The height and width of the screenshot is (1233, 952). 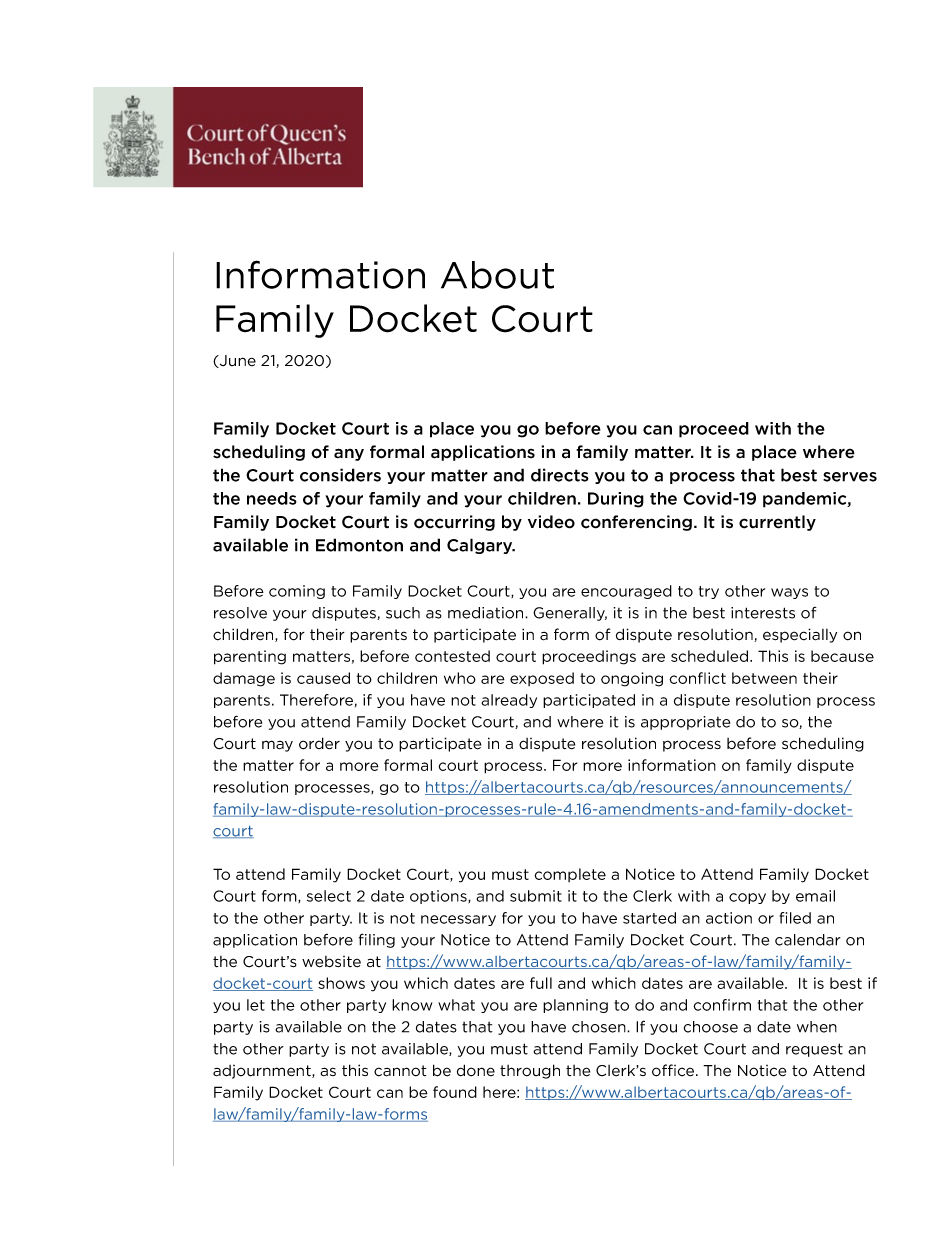 I want to click on Edmonton, so click(x=359, y=545).
